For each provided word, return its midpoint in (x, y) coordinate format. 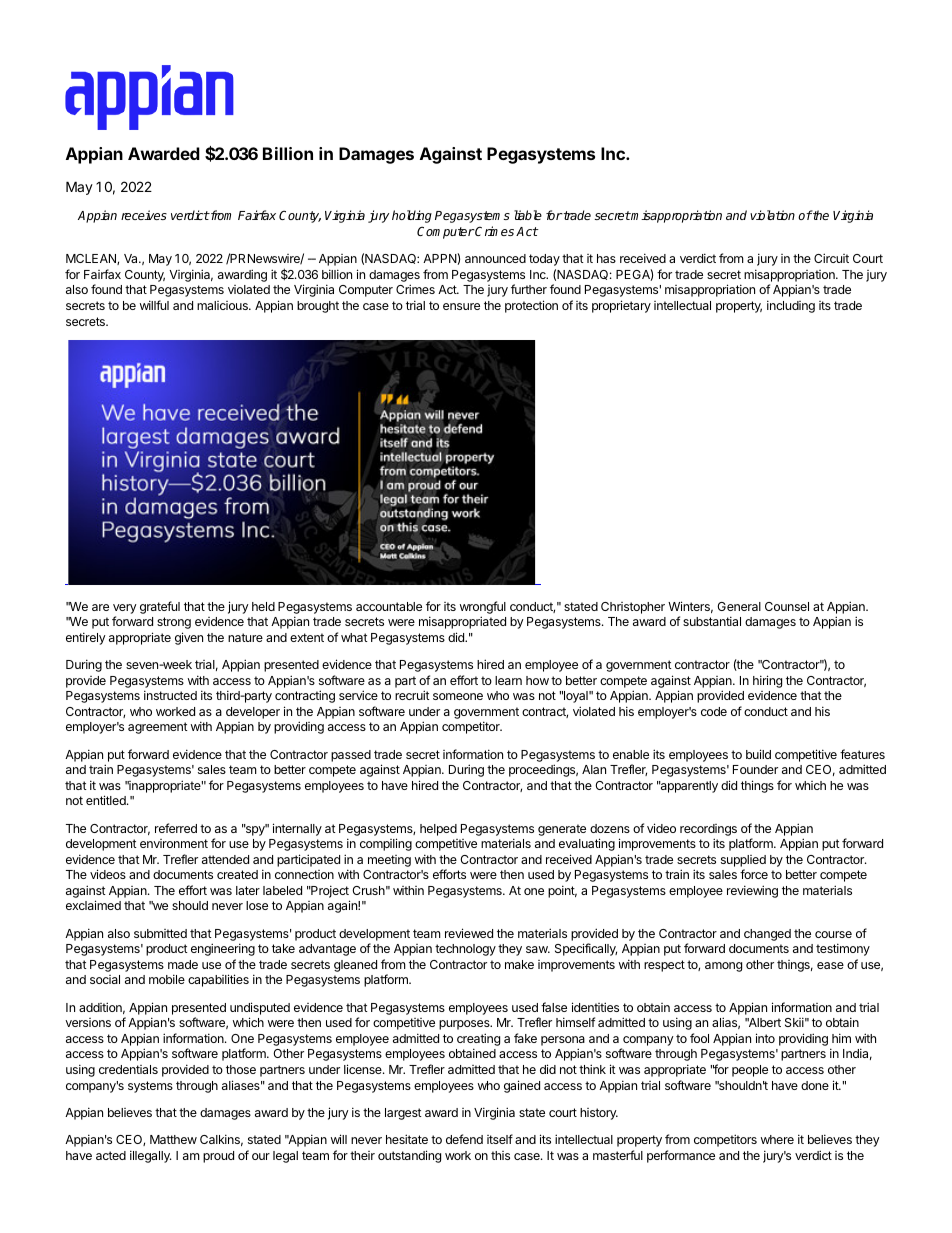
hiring (767, 681)
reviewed (469, 933)
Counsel (787, 606)
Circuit (831, 258)
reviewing (752, 891)
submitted (160, 933)
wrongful (483, 609)
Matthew (173, 1139)
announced (495, 258)
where (777, 1139)
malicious (223, 305)
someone (458, 696)
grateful (160, 607)
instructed (170, 695)
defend (464, 1139)
